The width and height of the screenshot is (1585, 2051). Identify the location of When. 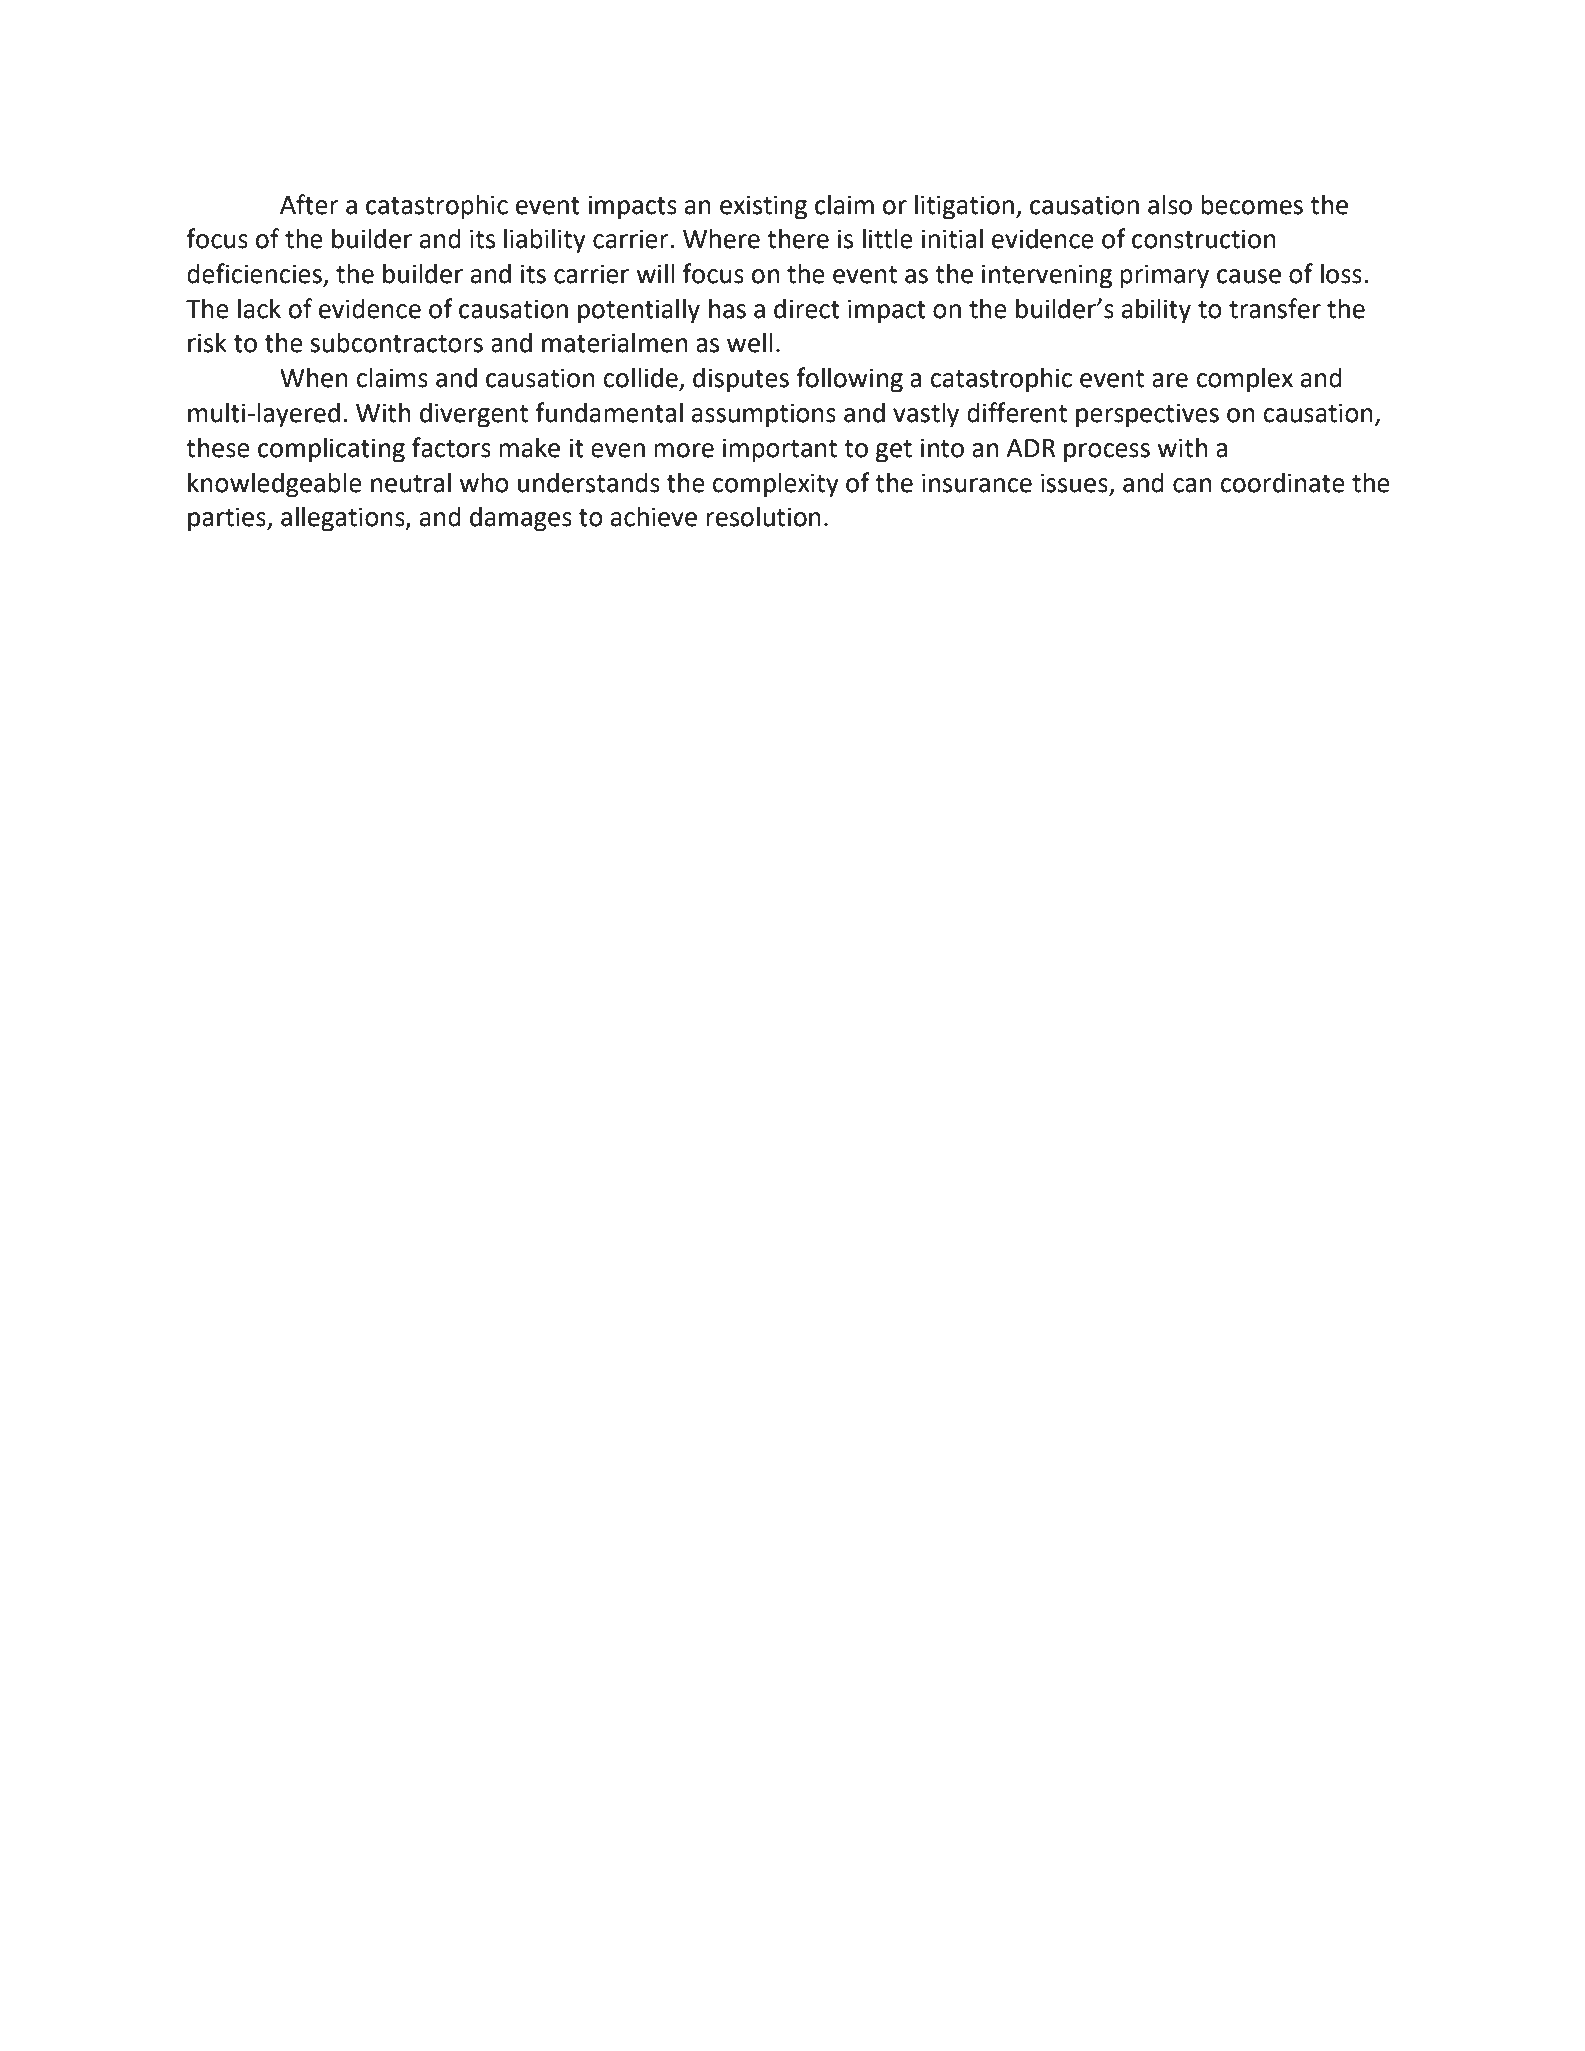
(314, 377).
